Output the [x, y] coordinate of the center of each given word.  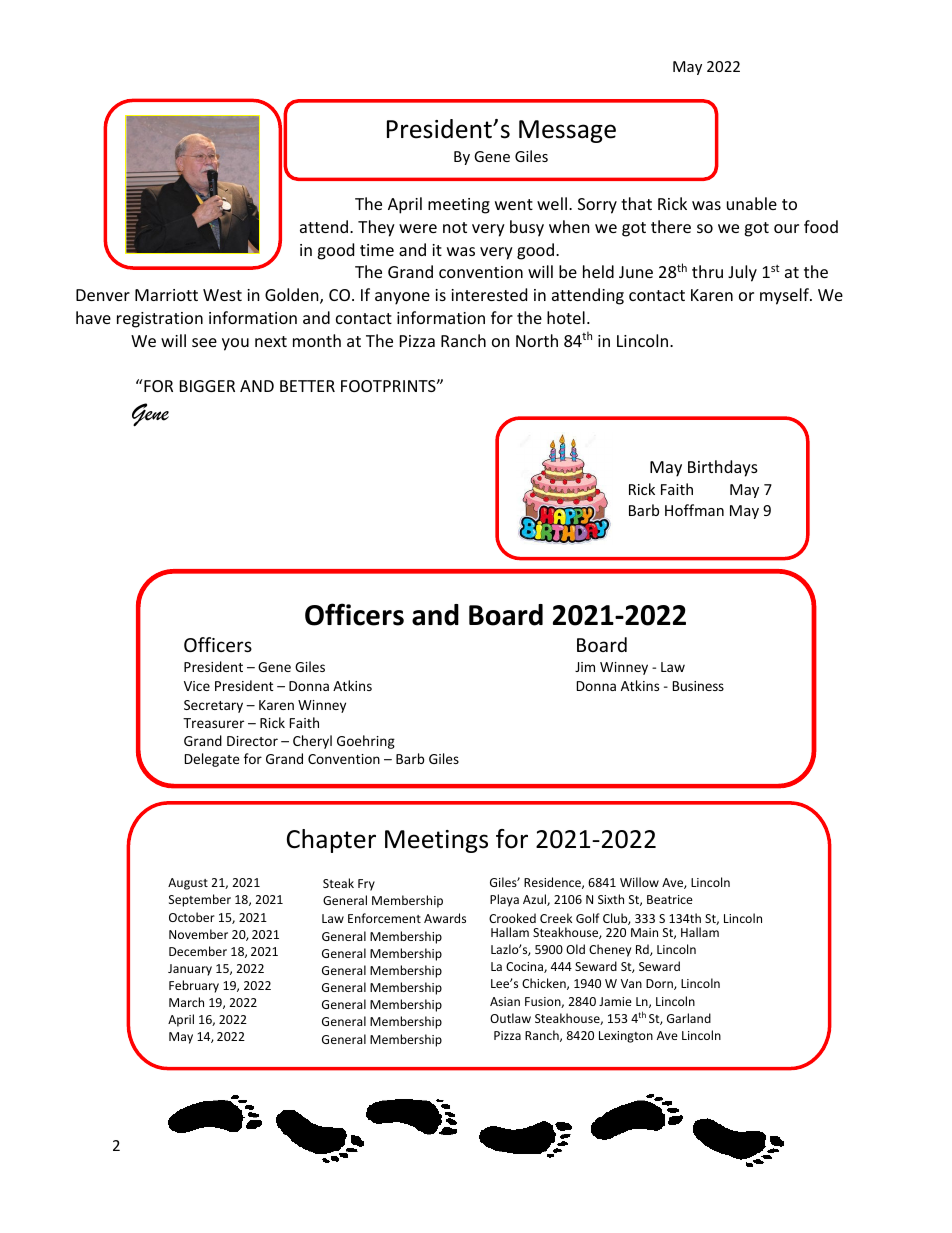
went [514, 204]
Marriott [166, 295]
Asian [505, 1001]
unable [752, 203]
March [186, 1002]
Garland [689, 1018]
